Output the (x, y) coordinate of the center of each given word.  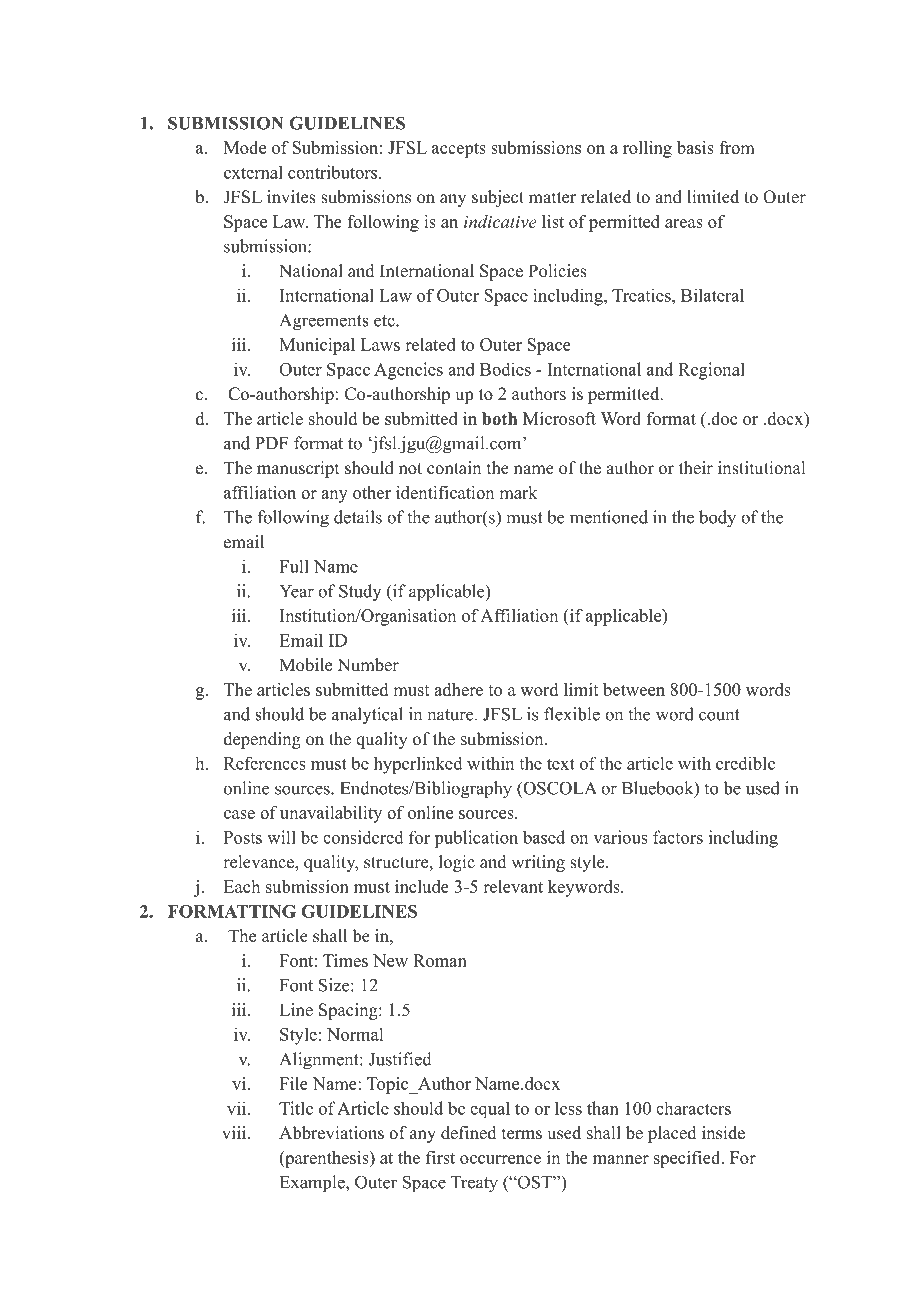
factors (678, 837)
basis (695, 147)
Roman (440, 960)
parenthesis (327, 1159)
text (561, 764)
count (719, 715)
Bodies (505, 369)
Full (294, 566)
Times (345, 960)
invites (291, 197)
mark (518, 492)
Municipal (317, 346)
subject (498, 198)
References (265, 763)
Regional (711, 371)
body (717, 519)
